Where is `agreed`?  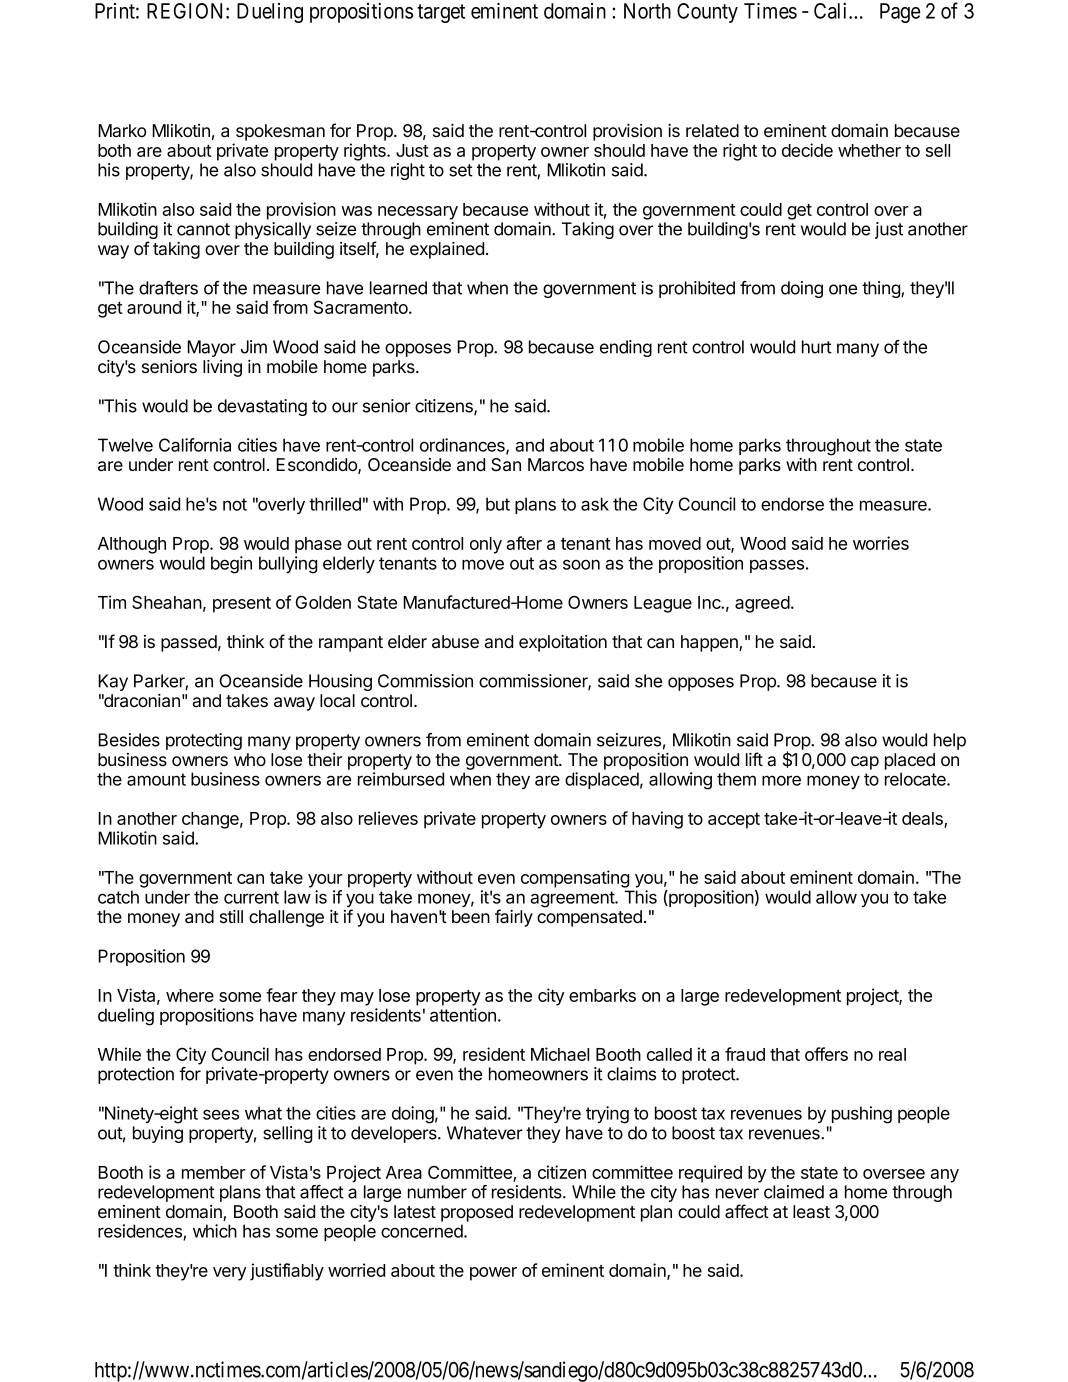 agreed is located at coordinates (762, 604).
